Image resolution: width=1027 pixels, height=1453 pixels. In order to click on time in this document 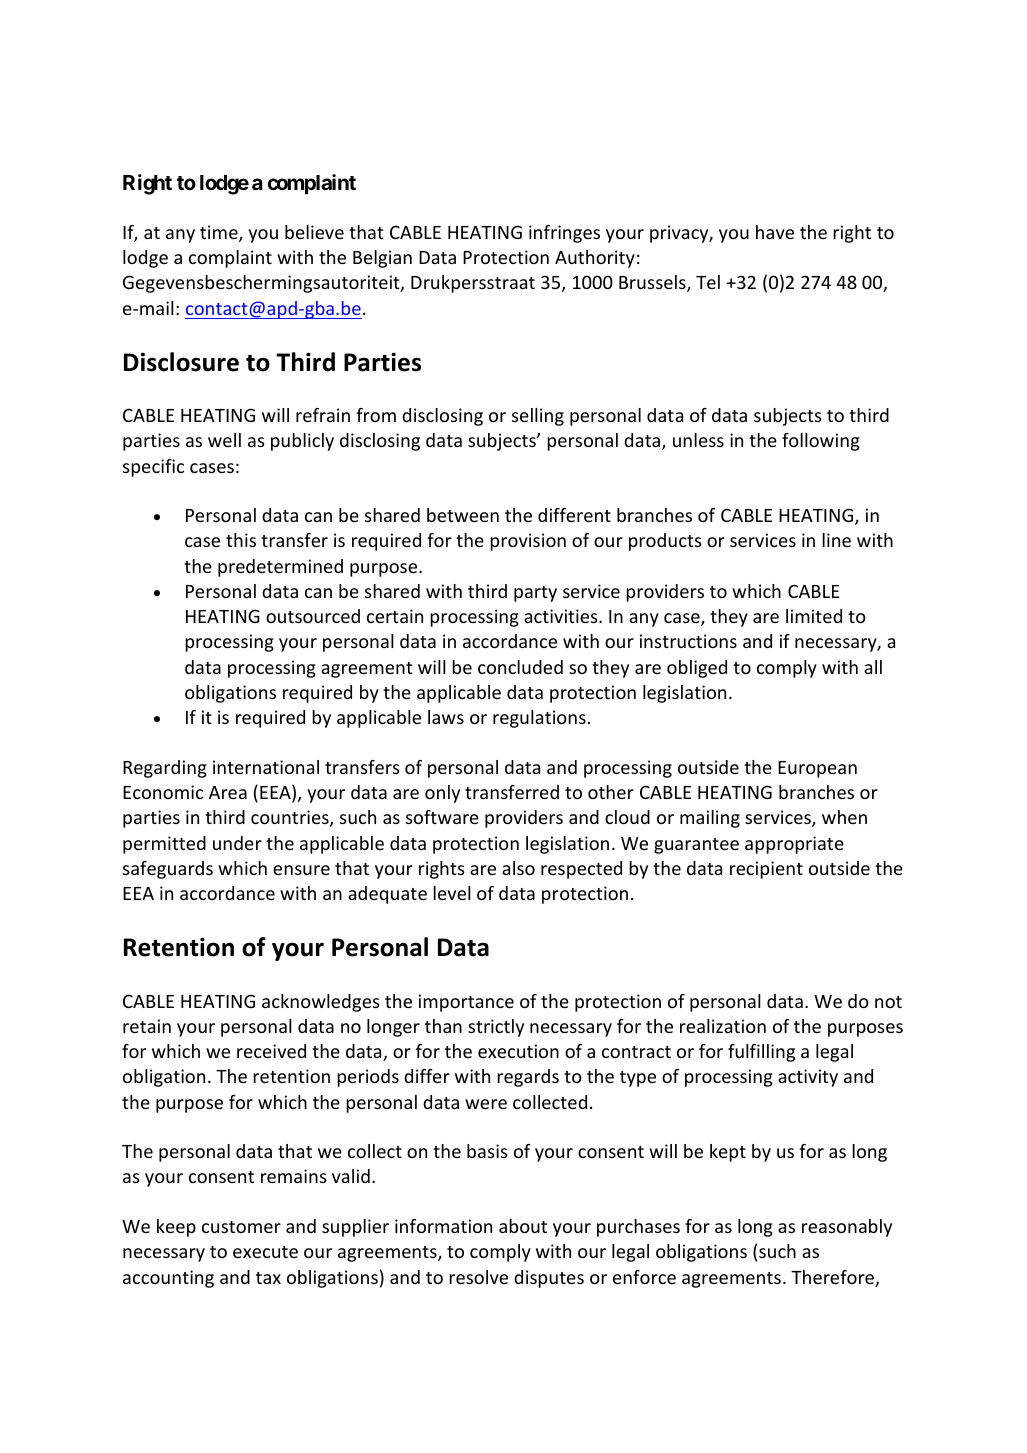, I will do `click(220, 233)`.
